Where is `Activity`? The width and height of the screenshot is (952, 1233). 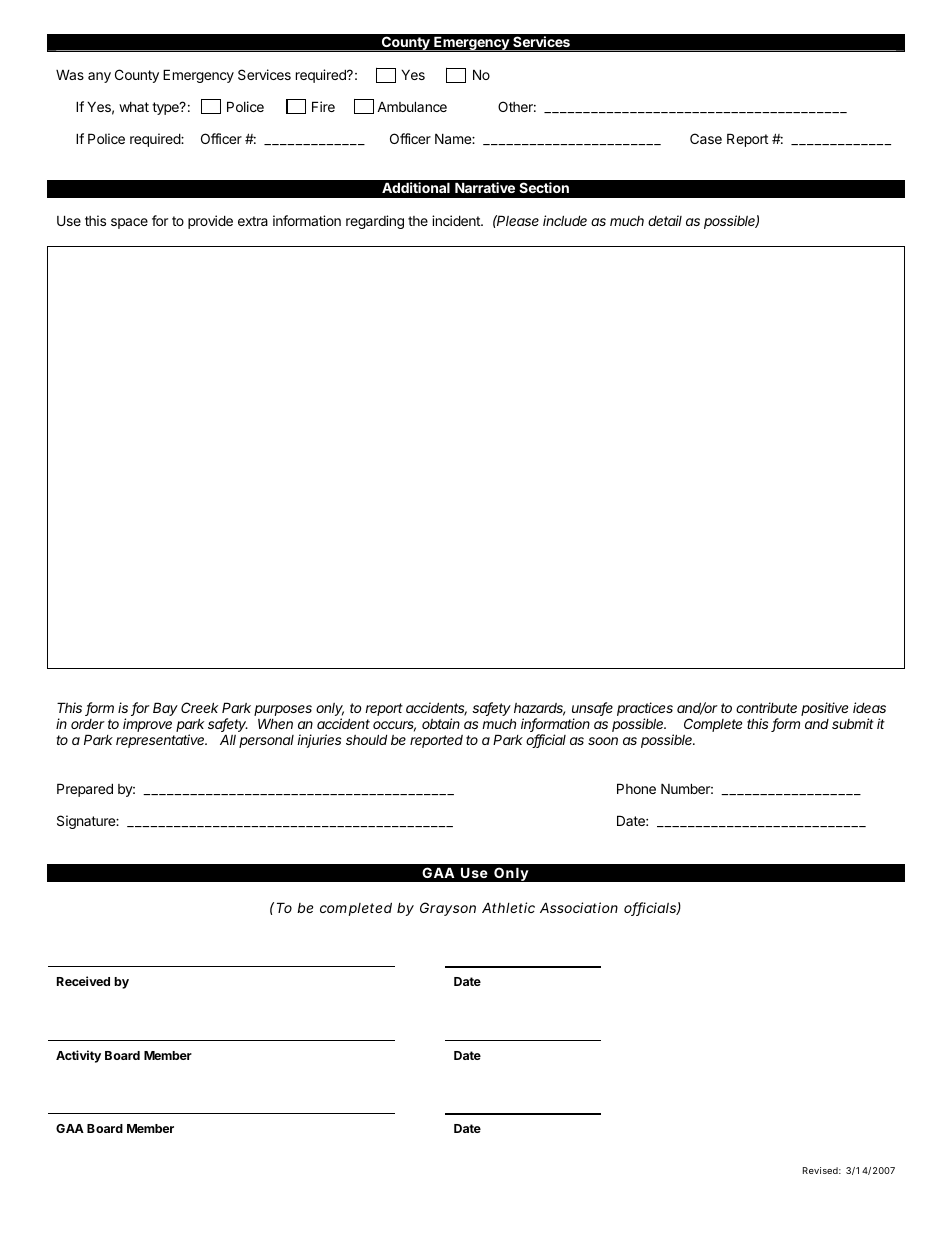 Activity is located at coordinates (78, 1056).
